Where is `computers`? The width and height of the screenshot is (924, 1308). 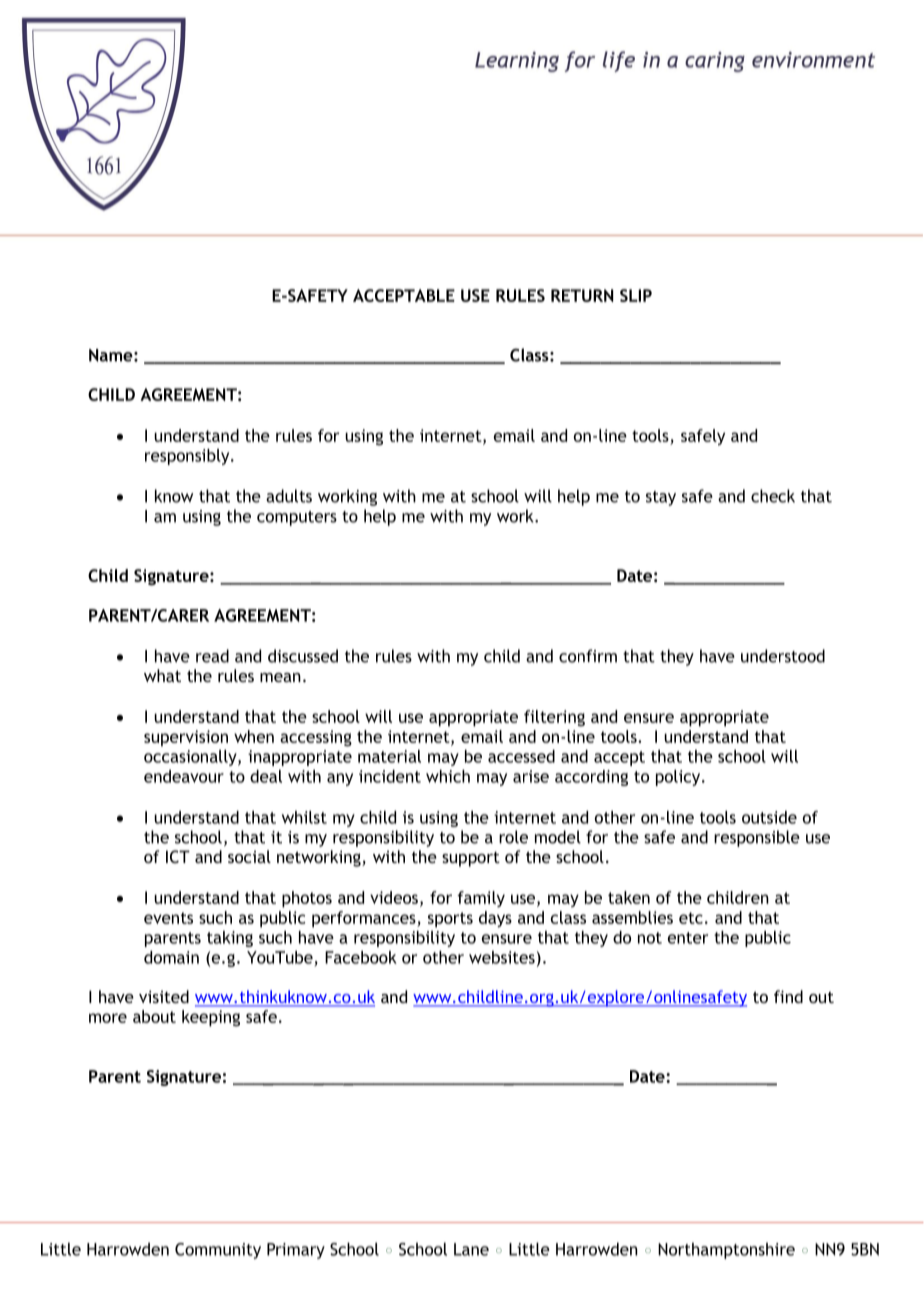
computers is located at coordinates (297, 518).
